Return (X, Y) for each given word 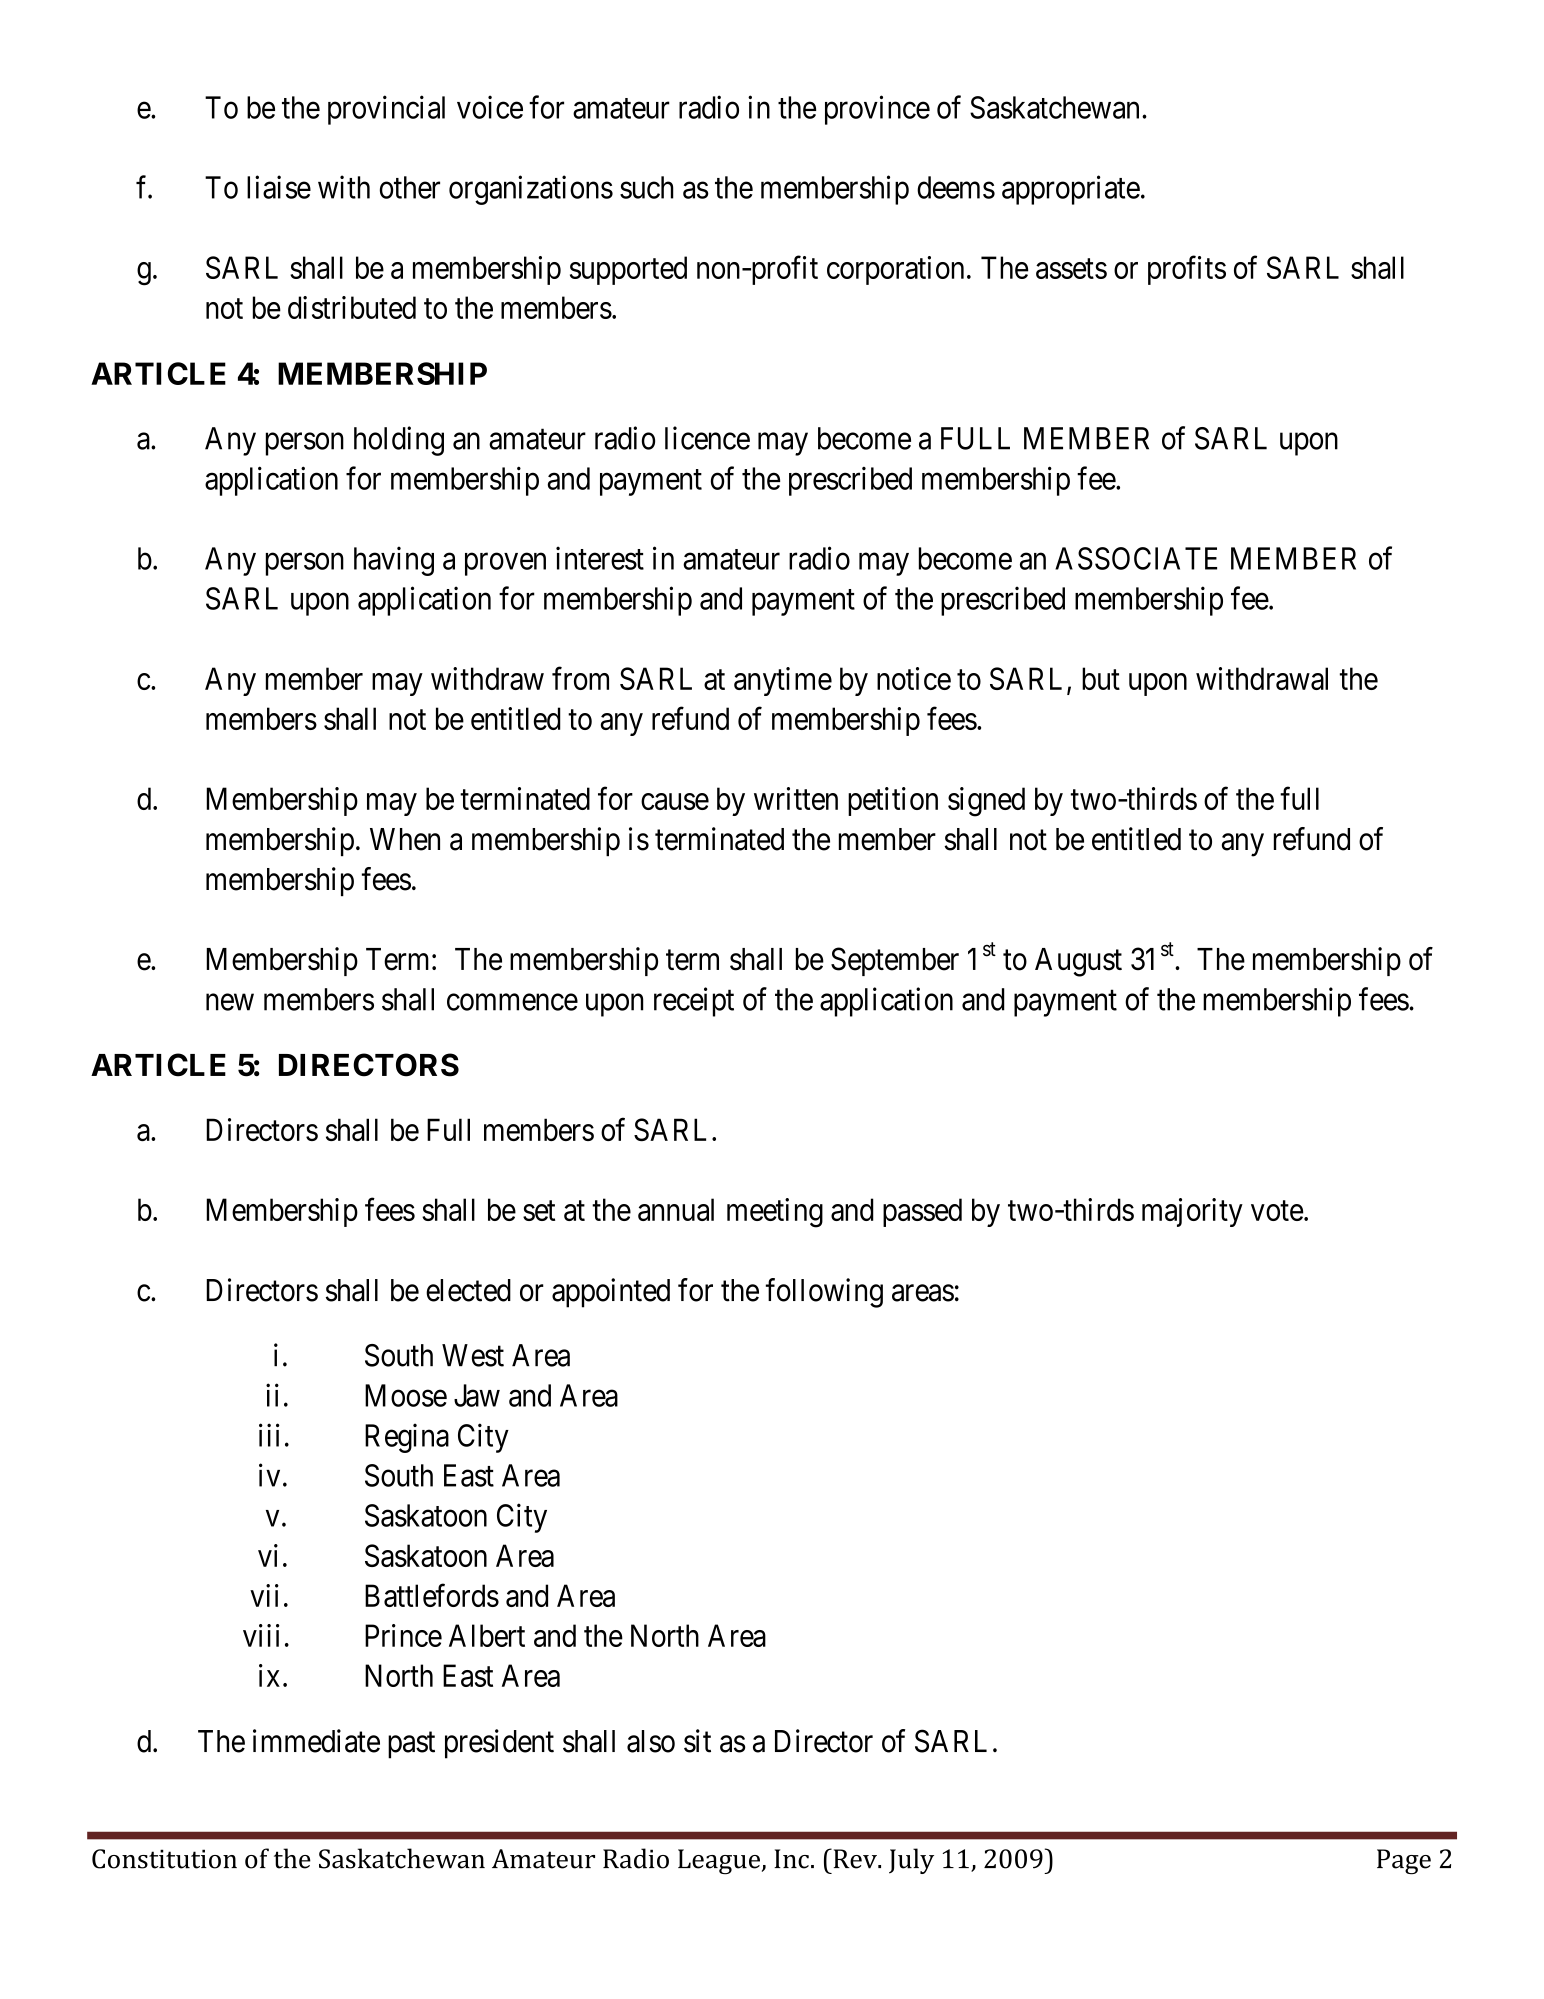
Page (1404, 1862)
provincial (386, 110)
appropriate (1071, 190)
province (877, 110)
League (720, 1862)
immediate (316, 1741)
